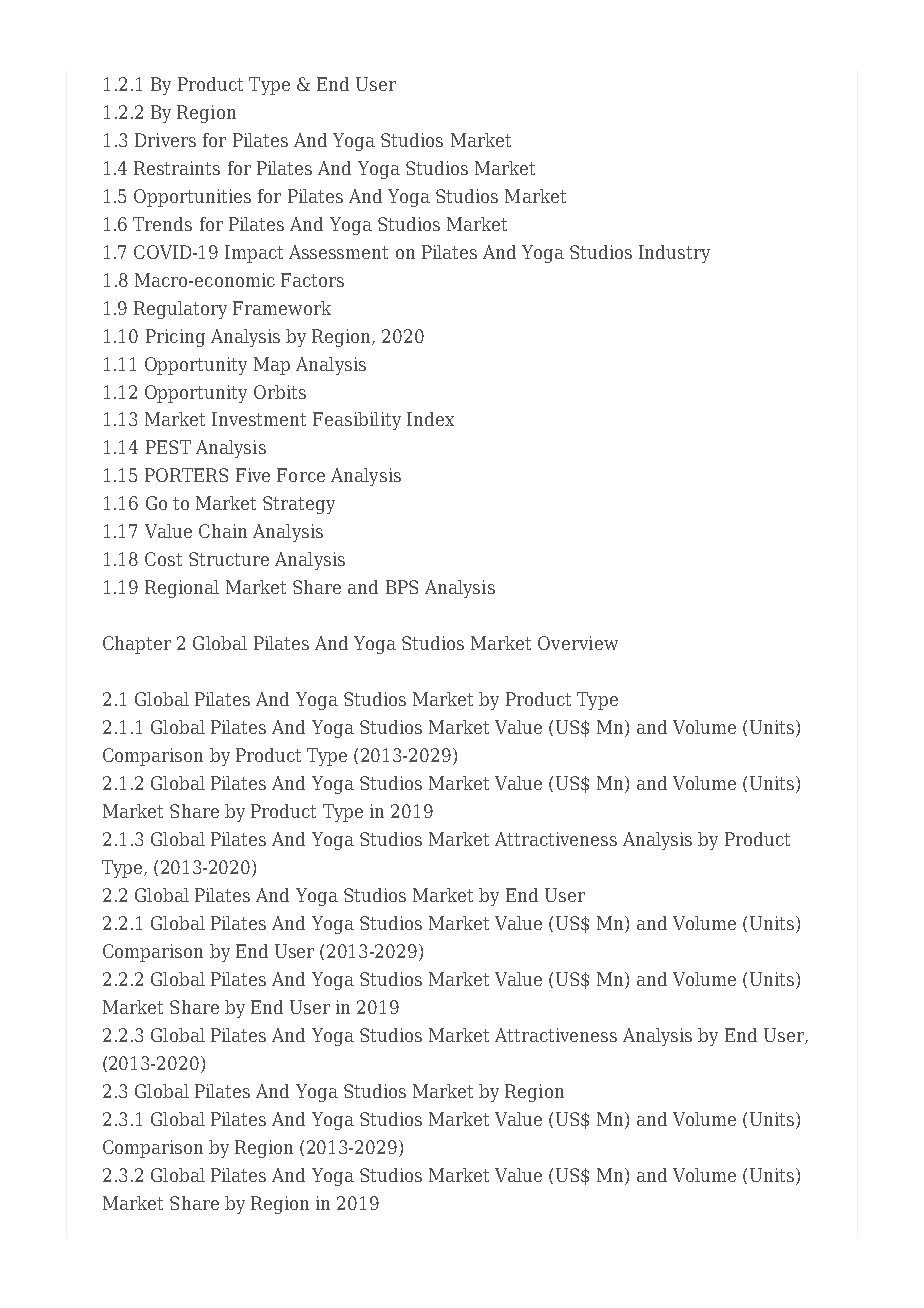 The height and width of the image is (1308, 924). What do you see at coordinates (338, 252) in the image?
I see `Assessment` at bounding box center [338, 252].
